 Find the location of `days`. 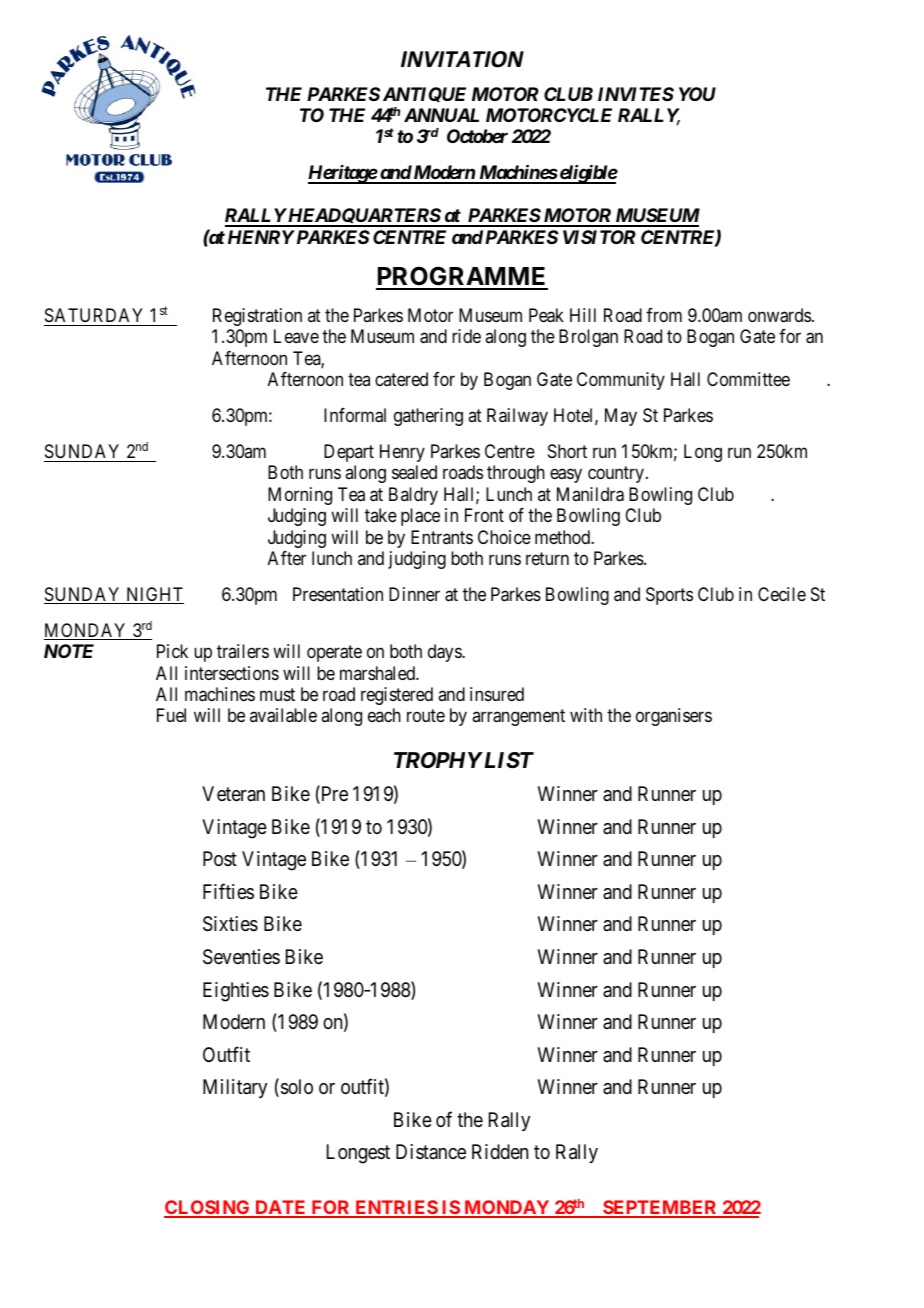

days is located at coordinates (445, 653).
